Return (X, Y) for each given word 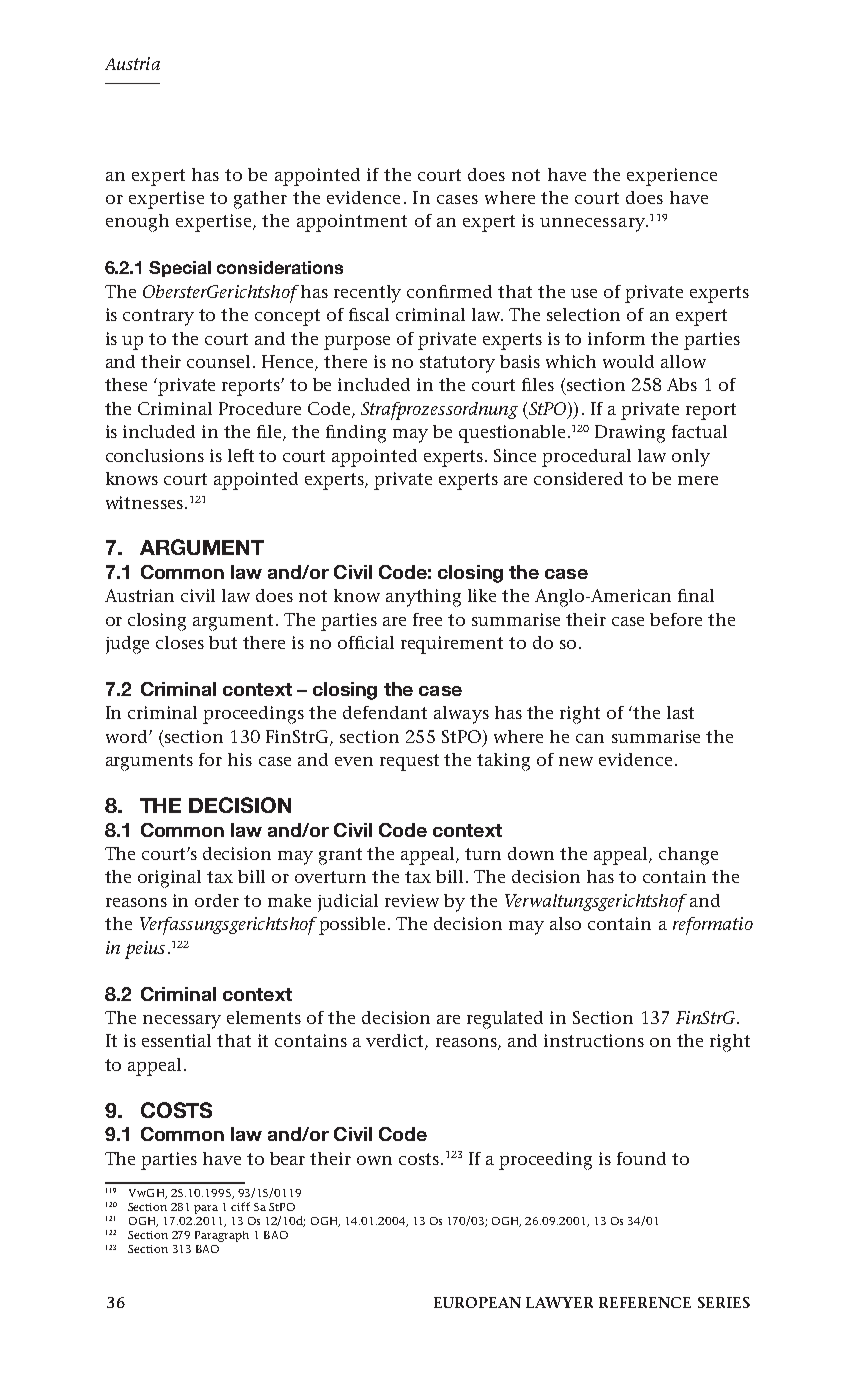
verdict (396, 1042)
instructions (594, 1040)
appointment (352, 223)
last (680, 712)
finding (356, 434)
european (477, 1302)
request (409, 762)
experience (672, 177)
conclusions (155, 455)
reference (645, 1302)
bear (287, 1158)
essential (176, 1040)
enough (137, 223)
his (240, 759)
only (691, 458)
